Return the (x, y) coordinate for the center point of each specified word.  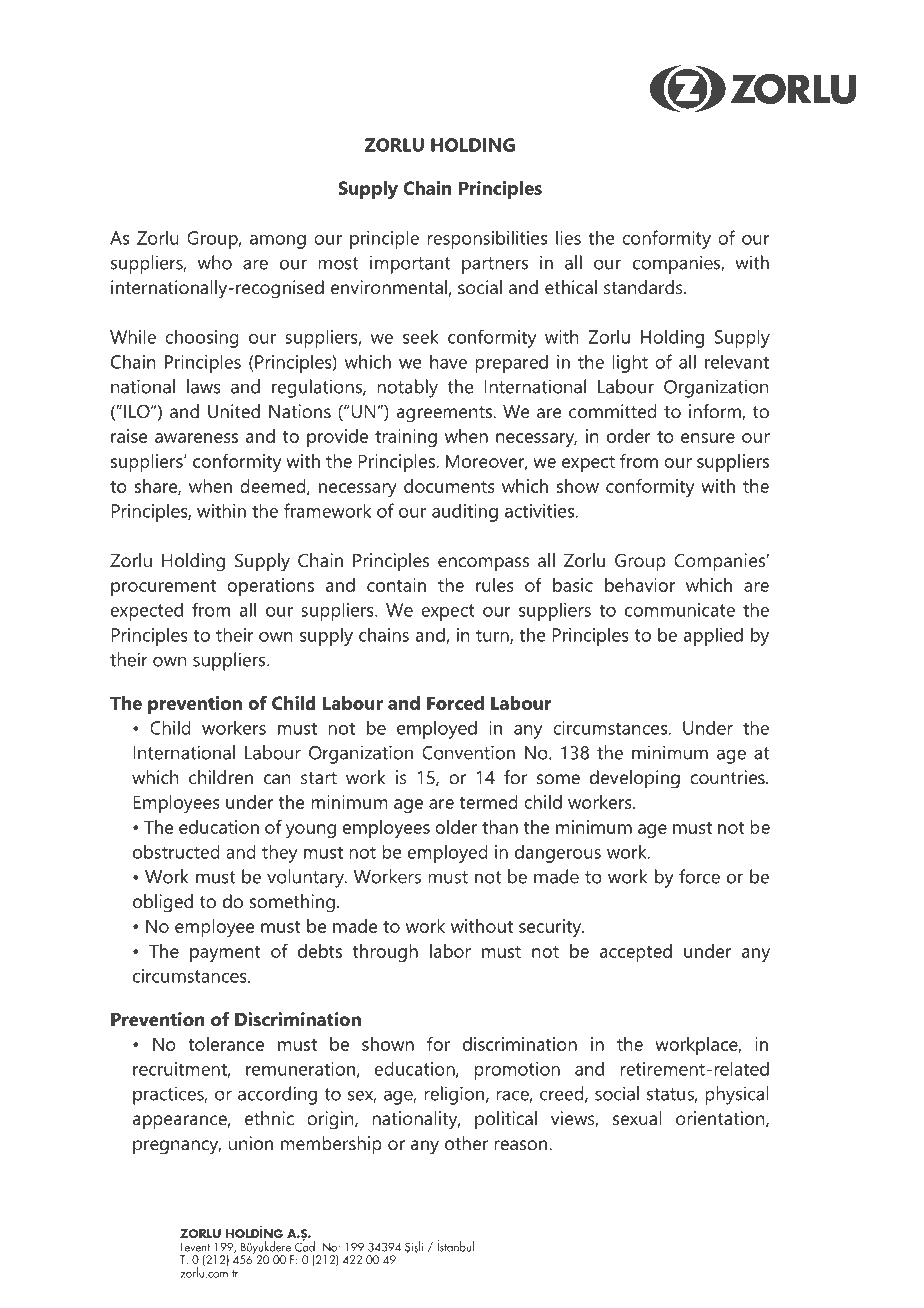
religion (454, 1095)
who (215, 262)
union (251, 1143)
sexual (637, 1118)
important (410, 264)
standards (644, 287)
